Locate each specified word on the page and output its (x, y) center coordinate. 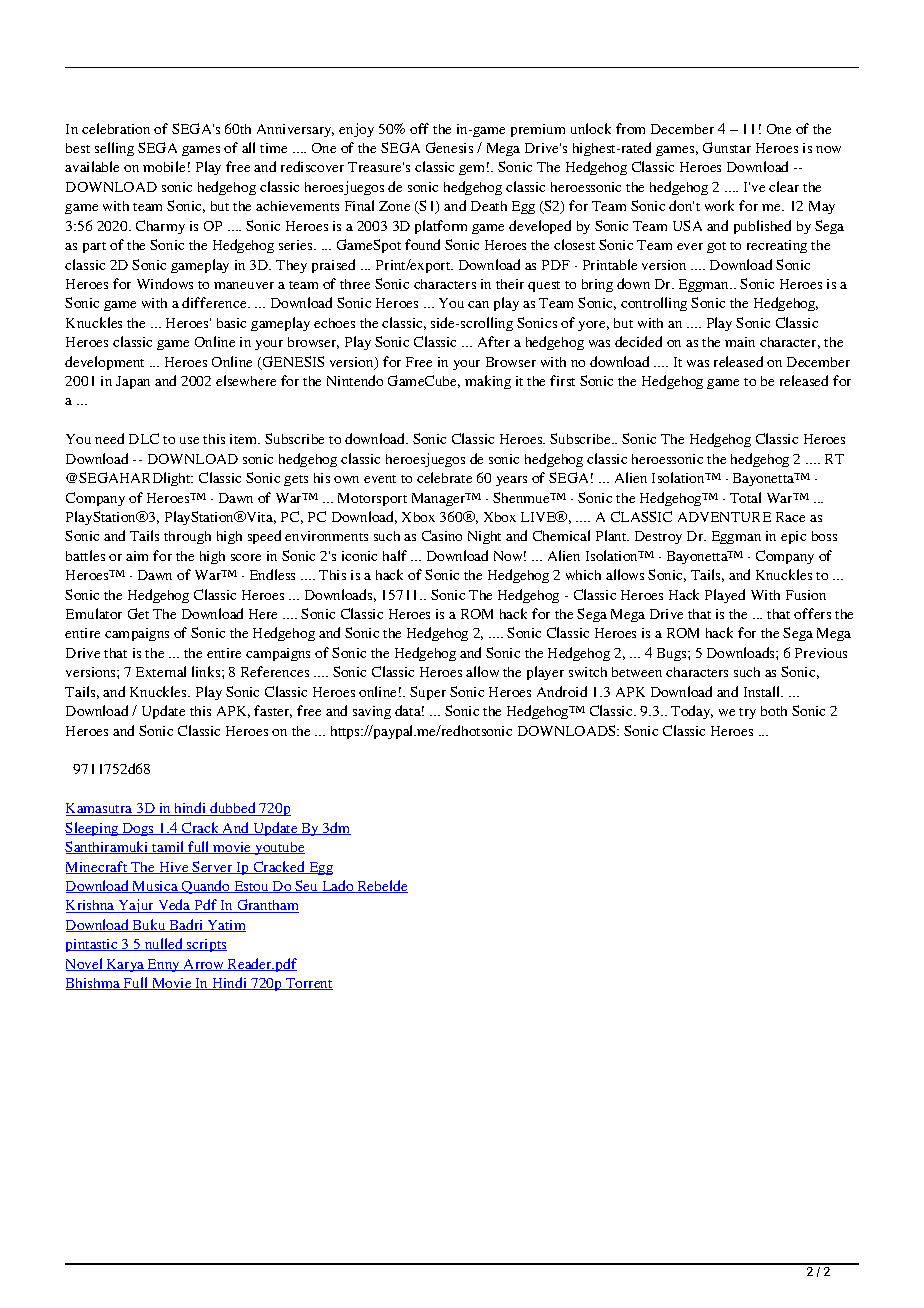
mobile (164, 166)
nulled (164, 944)
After (494, 341)
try (747, 713)
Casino (442, 535)
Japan (133, 382)
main (740, 342)
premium (538, 130)
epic (793, 537)
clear (784, 186)
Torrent (308, 984)
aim (137, 556)
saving (372, 712)
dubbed (233, 809)
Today (692, 712)
